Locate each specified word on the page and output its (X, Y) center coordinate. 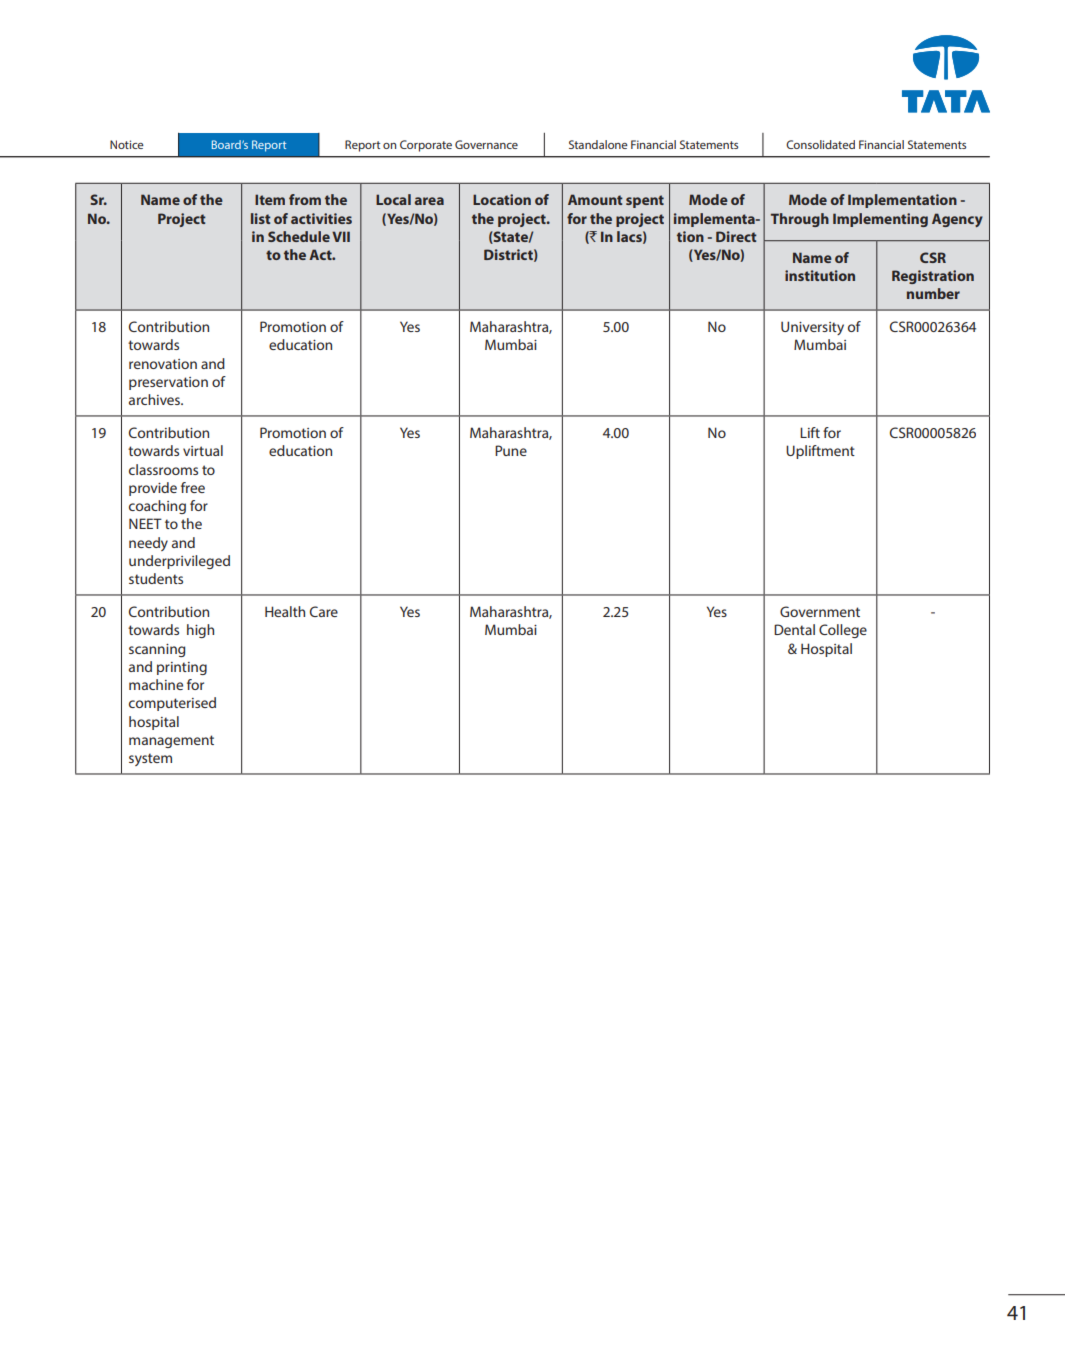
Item (270, 199)
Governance (486, 144)
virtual (203, 450)
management (171, 741)
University (812, 328)
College (843, 631)
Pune (511, 450)
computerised (172, 704)
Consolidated (820, 144)
